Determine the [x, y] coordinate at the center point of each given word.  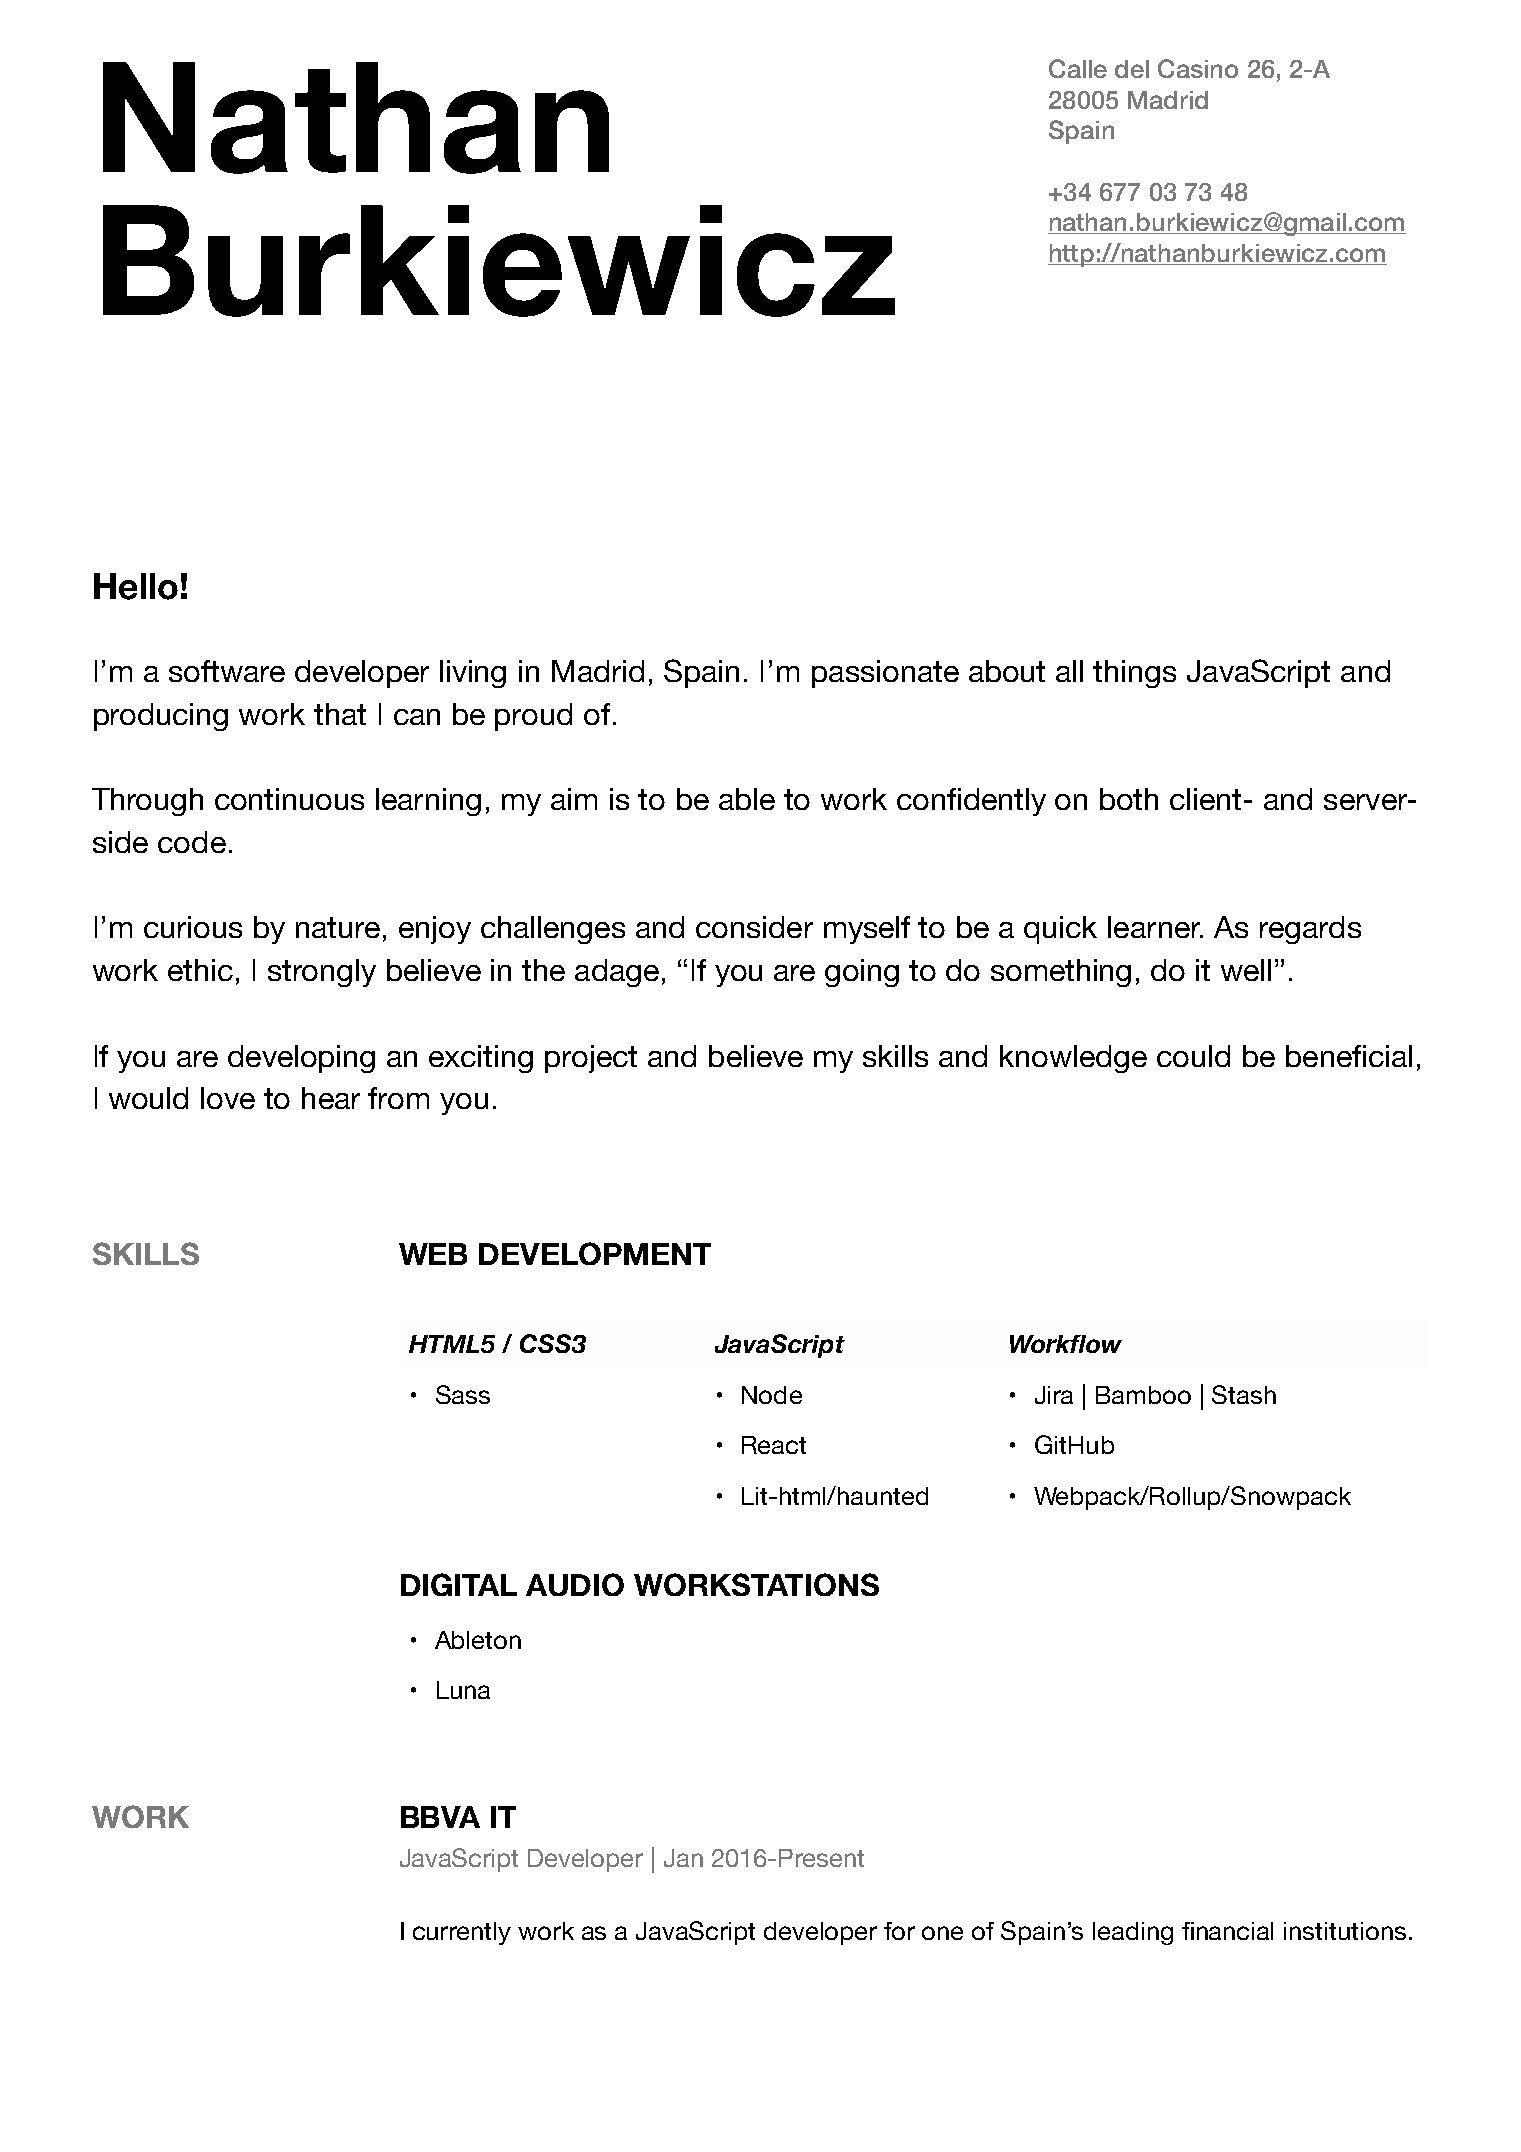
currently [462, 1933]
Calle [1078, 68]
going [862, 973]
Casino [1198, 68]
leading [1133, 1933]
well [1246, 970]
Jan [683, 1858]
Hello [136, 586]
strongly [322, 973]
